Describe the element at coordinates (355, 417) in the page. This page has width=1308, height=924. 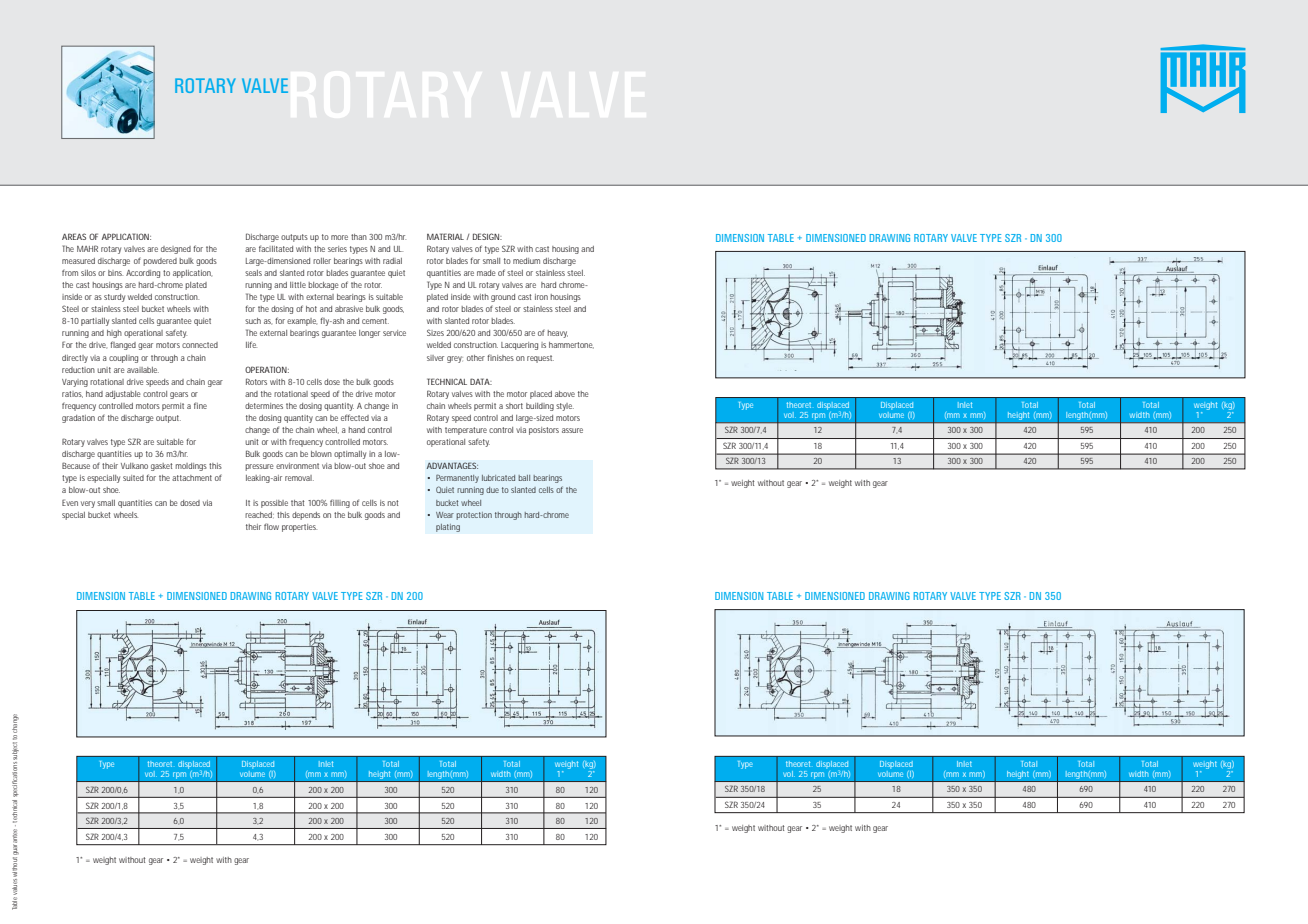
I see `effected` at that location.
